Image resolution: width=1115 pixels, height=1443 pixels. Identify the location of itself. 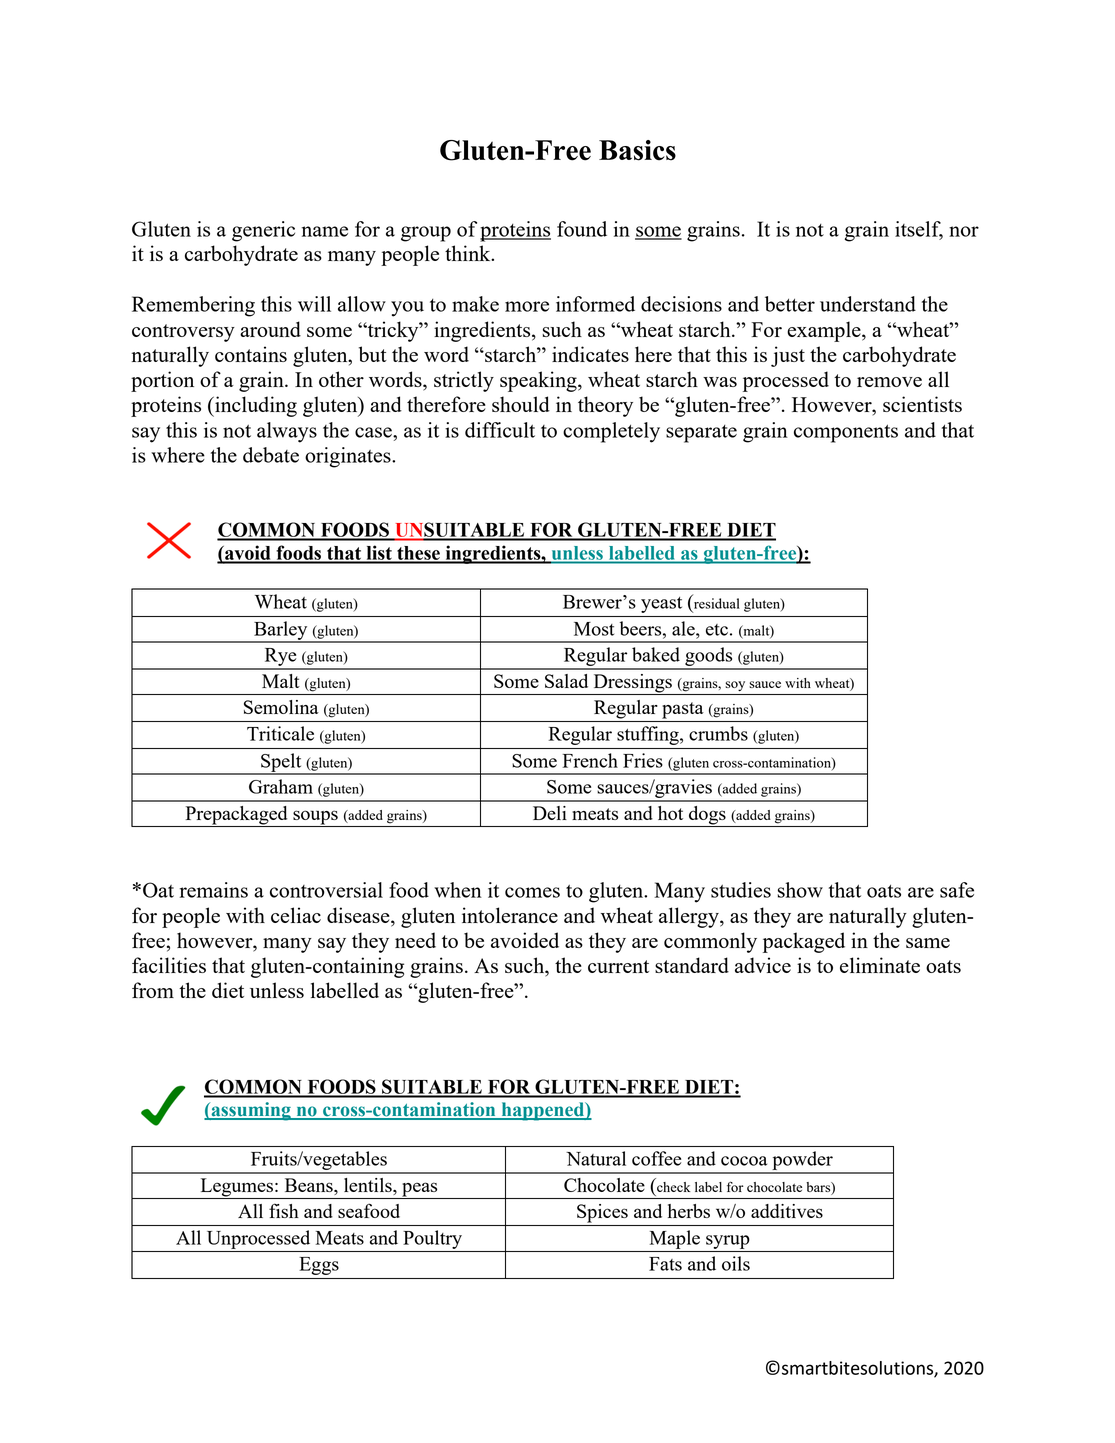
(919, 230).
